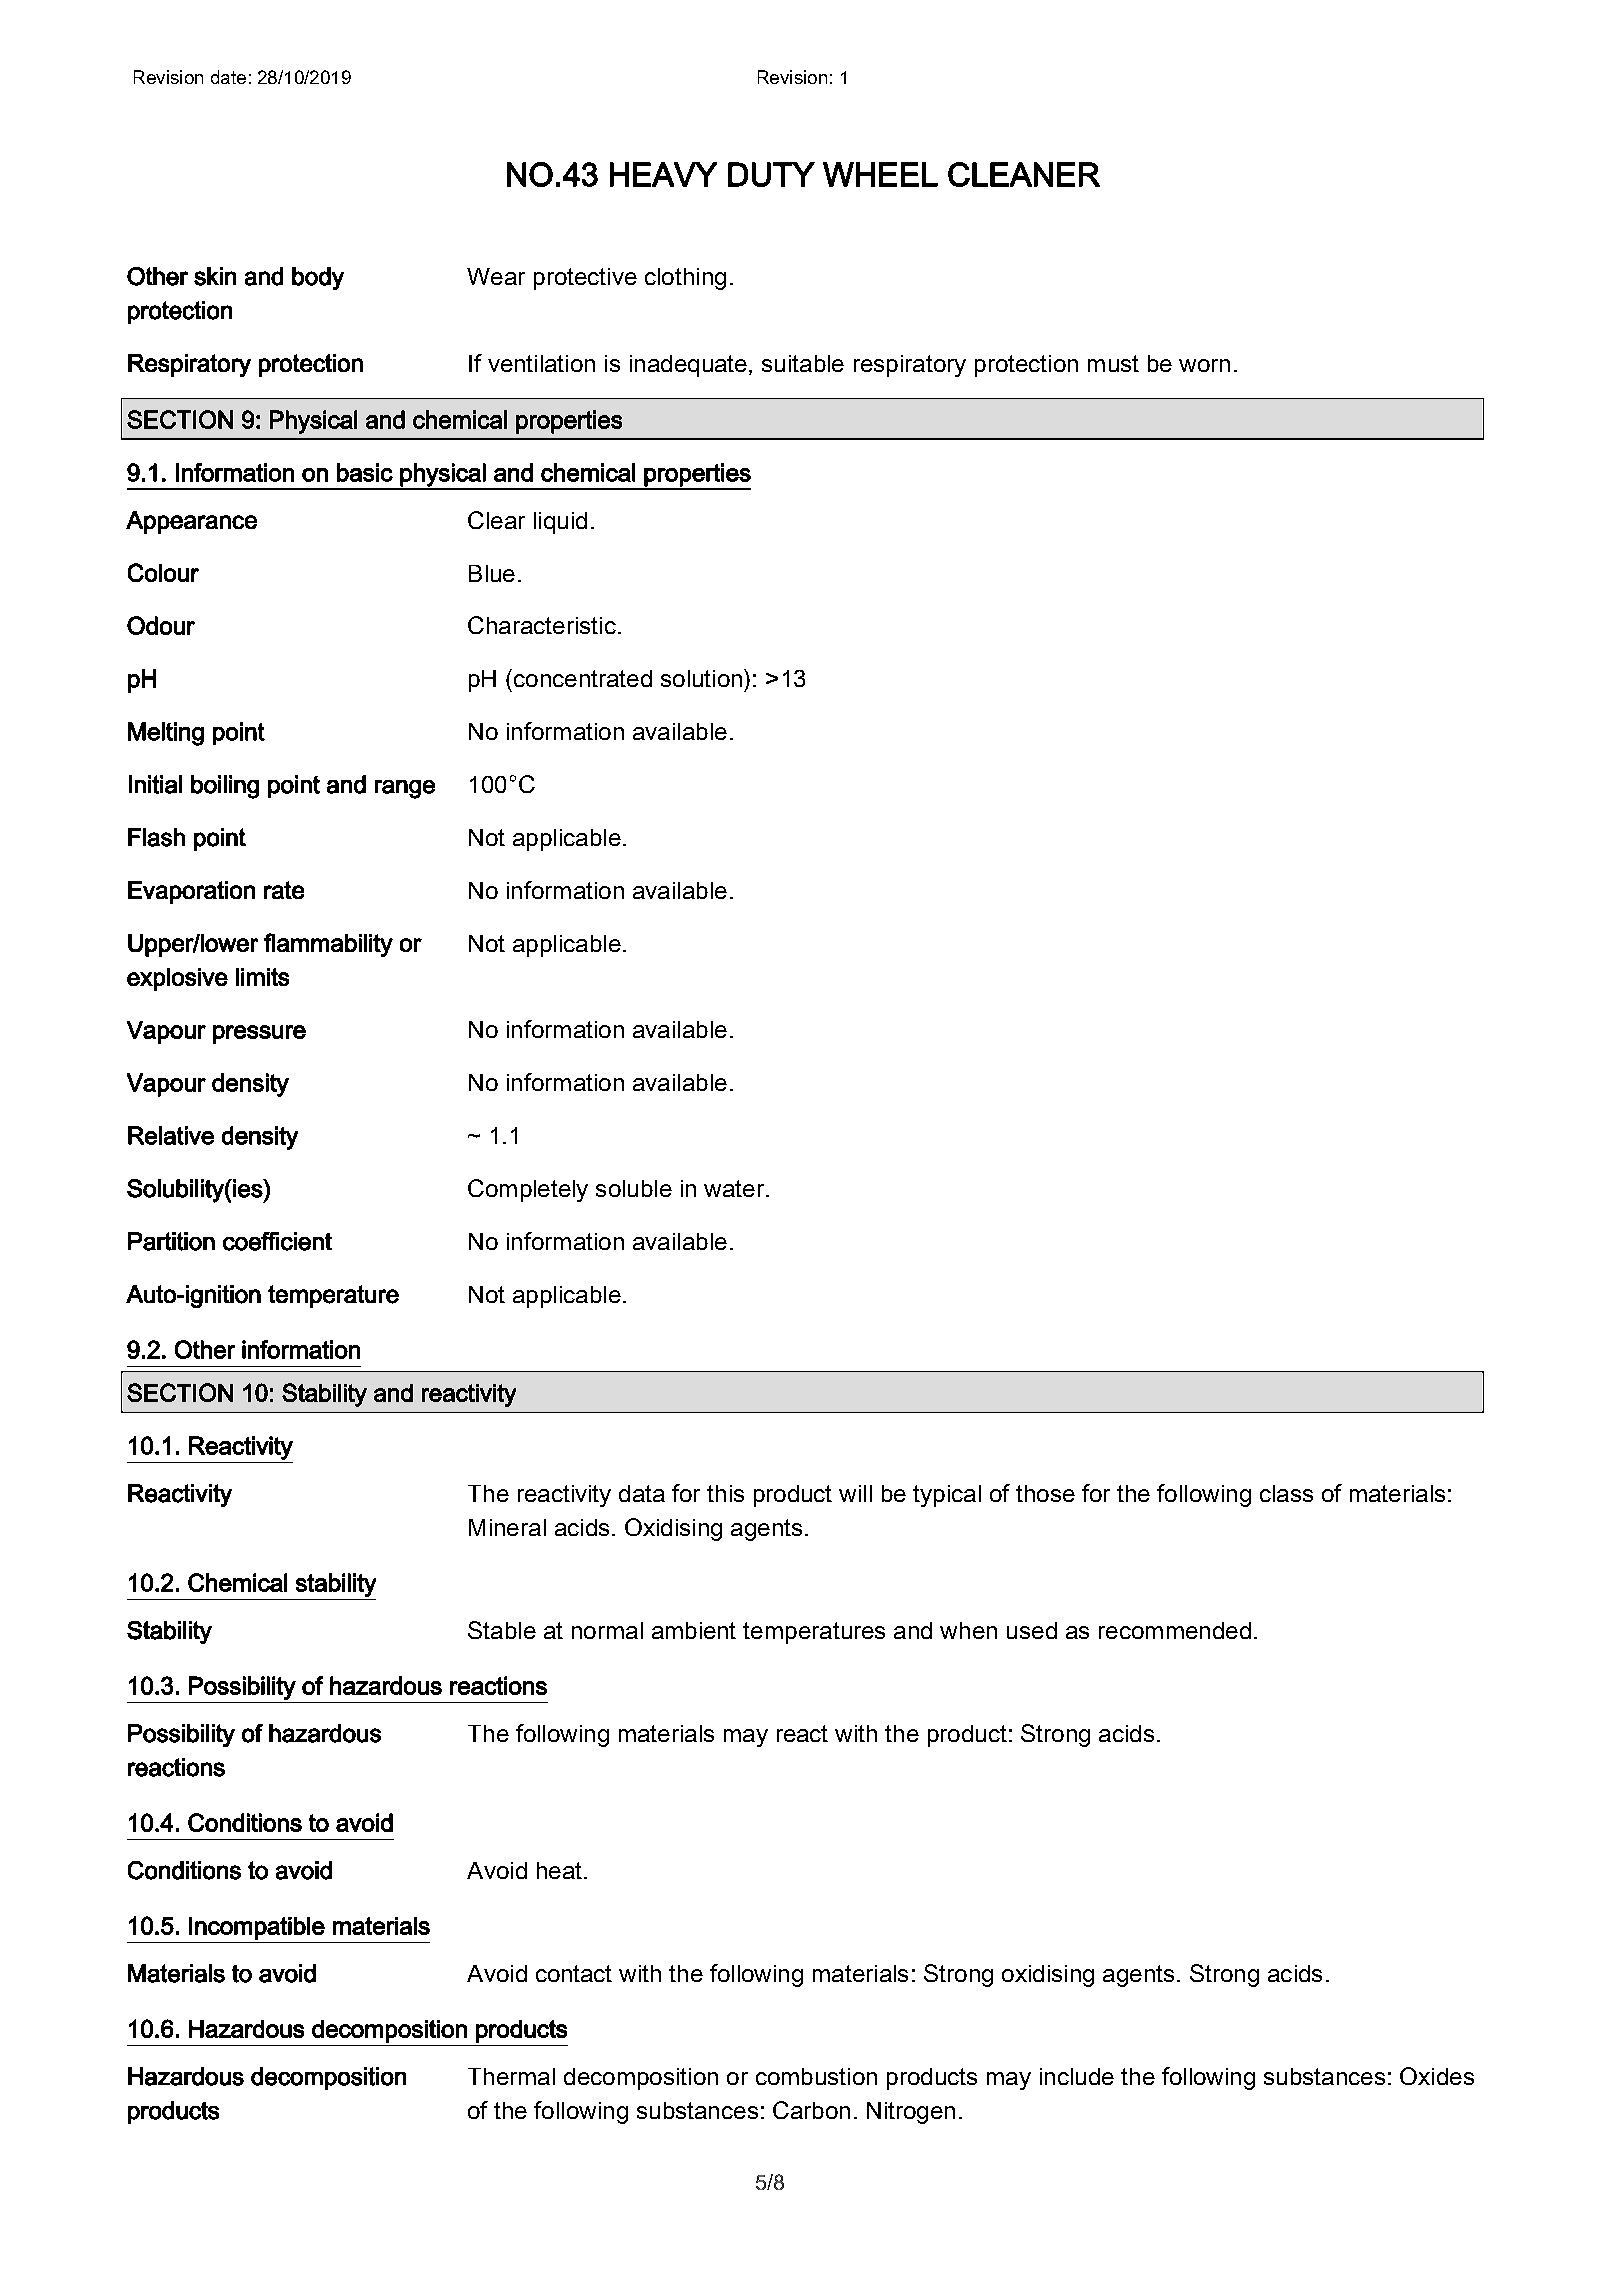 This document has width=1605, height=2271. What do you see at coordinates (1204, 365) in the document?
I see `worn` at bounding box center [1204, 365].
